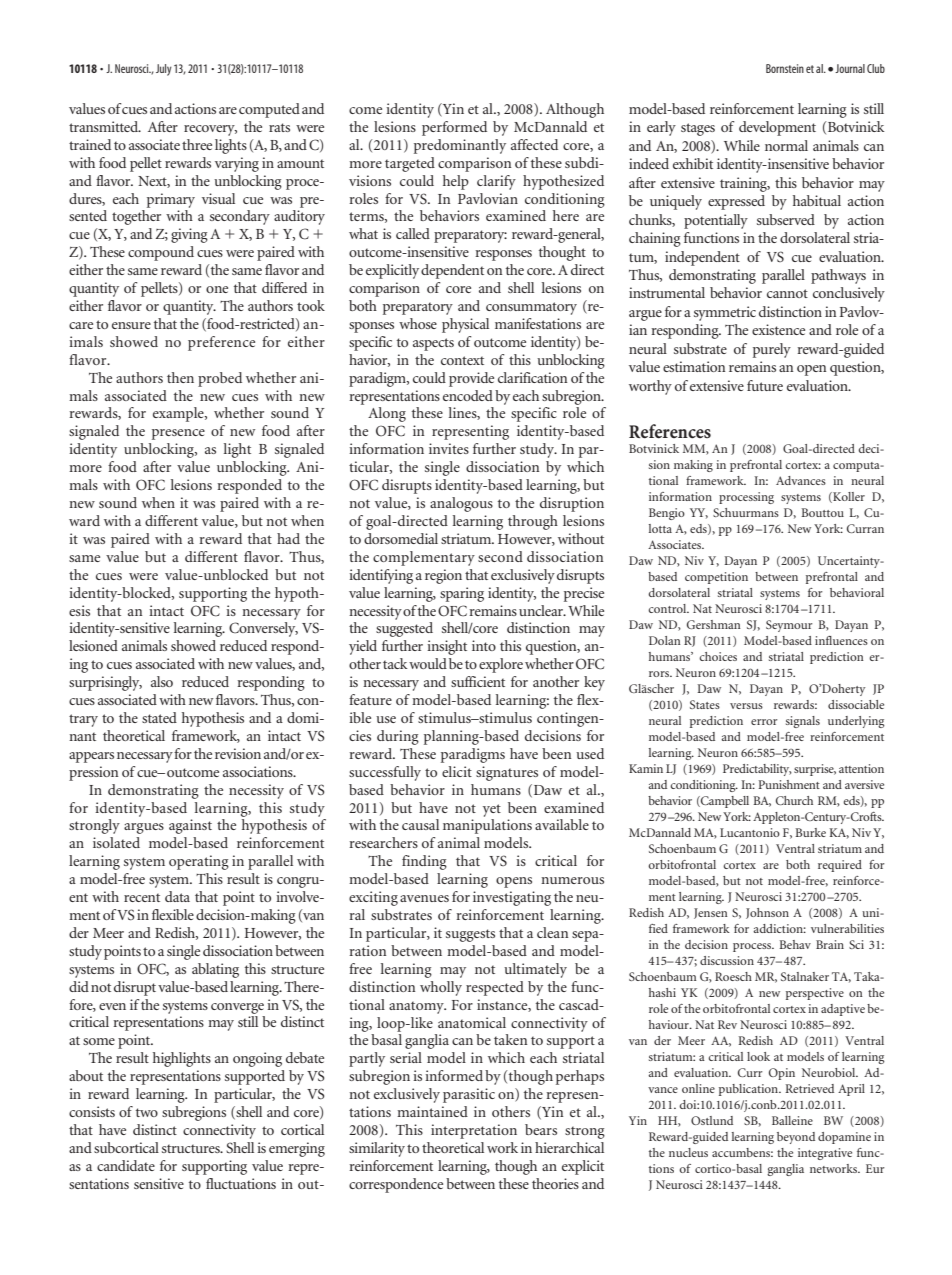 The width and height of the screenshot is (952, 1275). What do you see at coordinates (796, 1138) in the screenshot?
I see `beyond` at bounding box center [796, 1138].
